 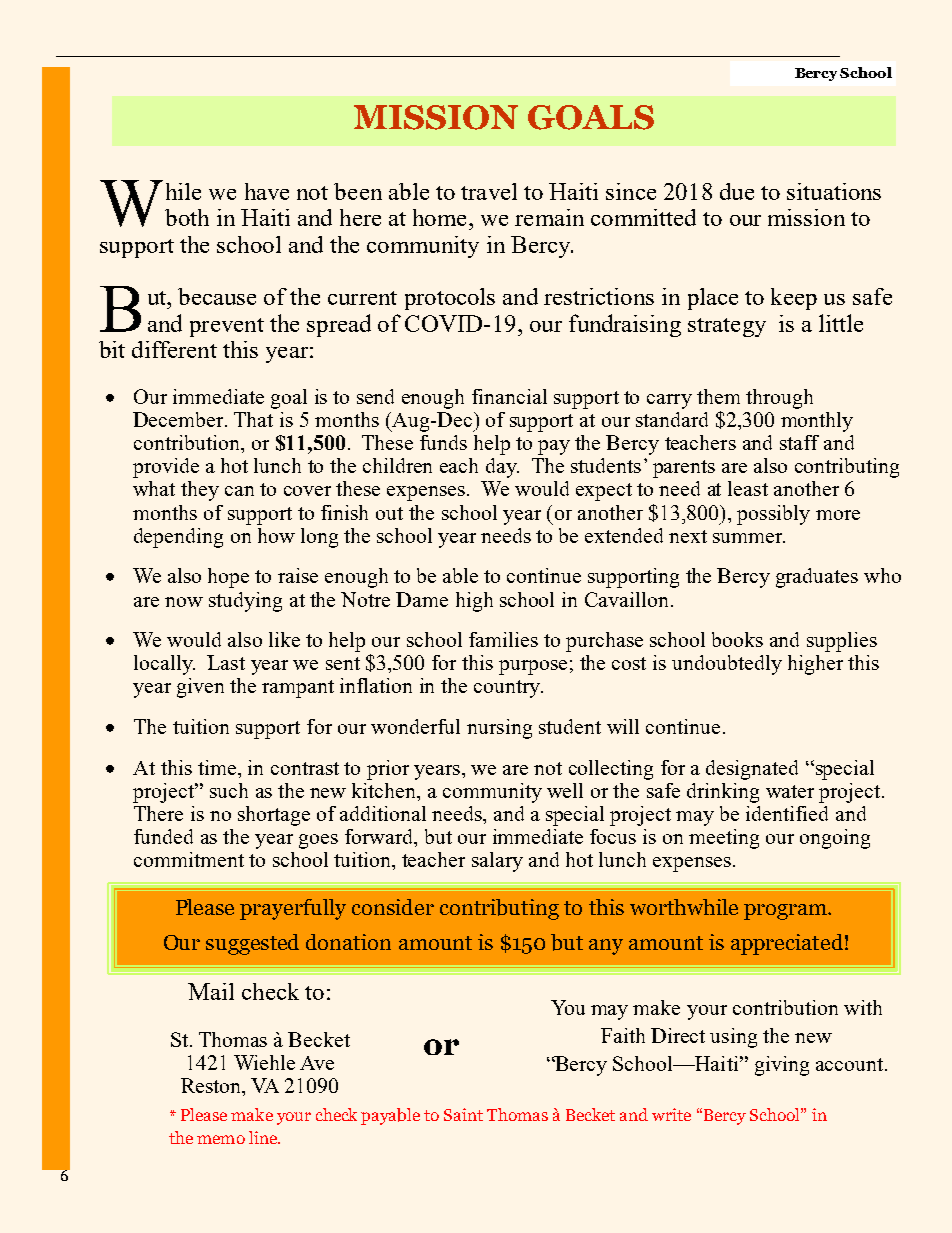 What do you see at coordinates (834, 191) in the screenshot?
I see `situations` at bounding box center [834, 191].
